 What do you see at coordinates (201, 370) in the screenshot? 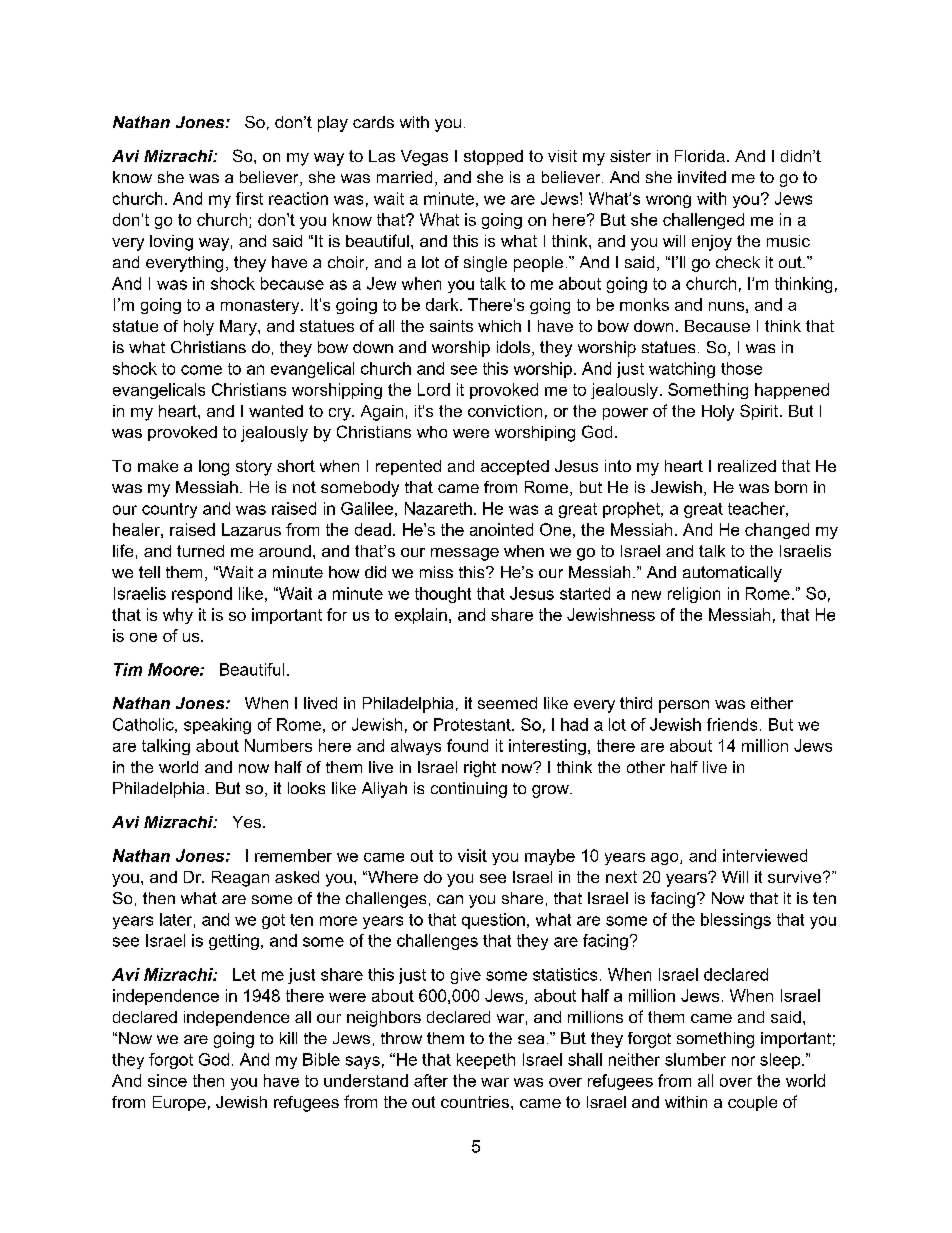
I see `come` at bounding box center [201, 370].
